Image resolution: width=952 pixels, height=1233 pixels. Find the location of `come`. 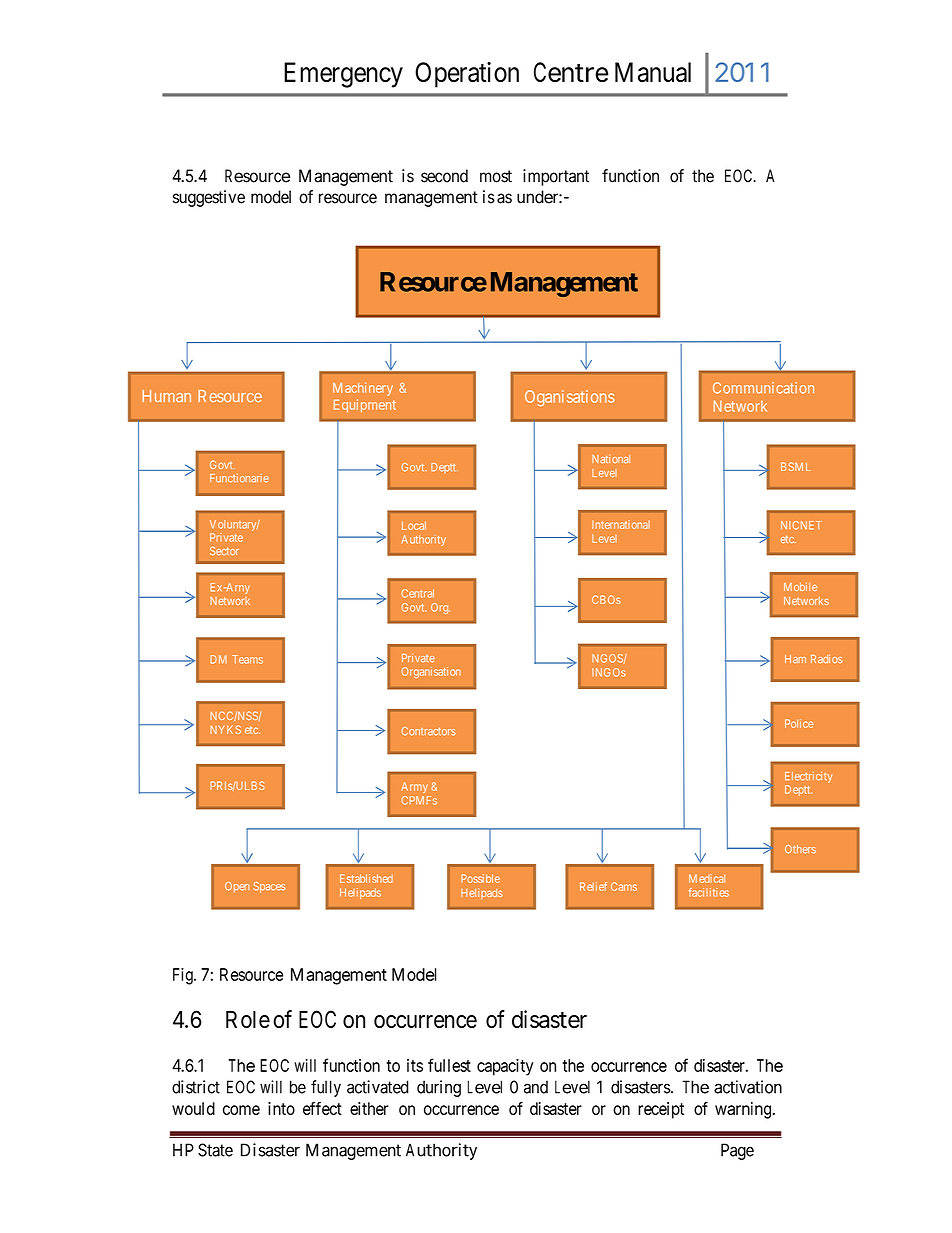

come is located at coordinates (241, 1110).
